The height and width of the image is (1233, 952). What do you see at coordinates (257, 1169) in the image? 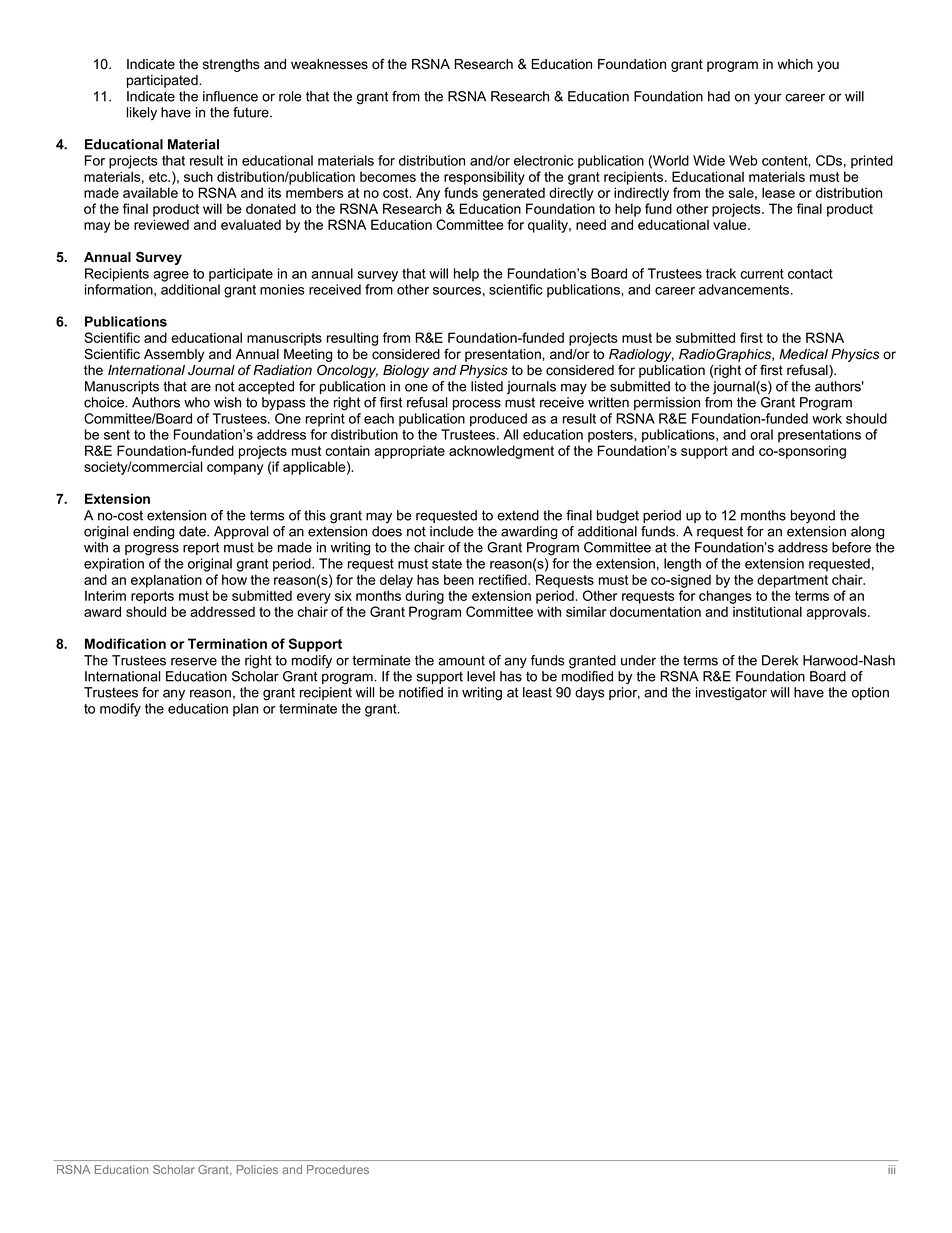
I see `Policies` at bounding box center [257, 1169].
